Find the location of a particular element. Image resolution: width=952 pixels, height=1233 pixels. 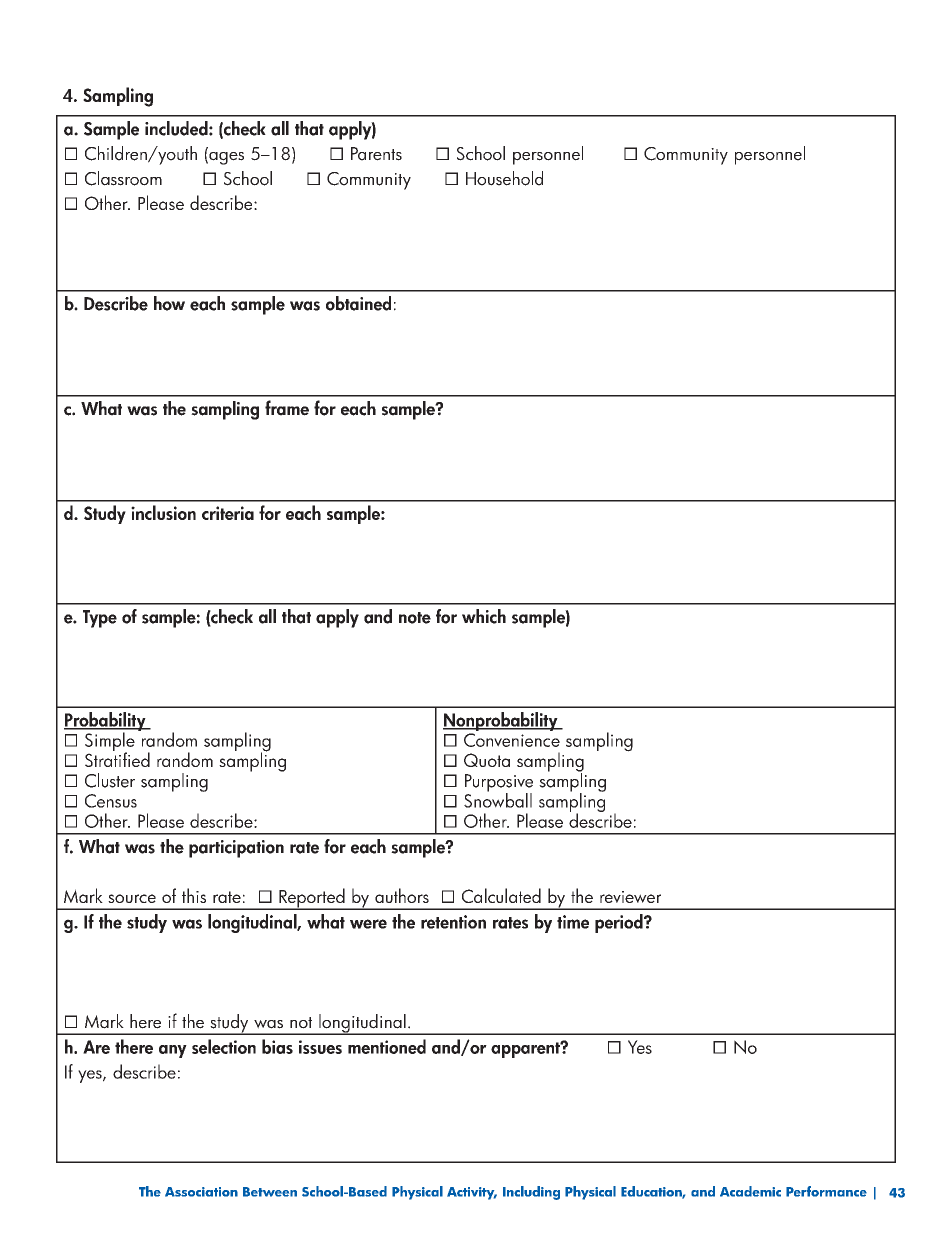

Type is located at coordinates (100, 619).
